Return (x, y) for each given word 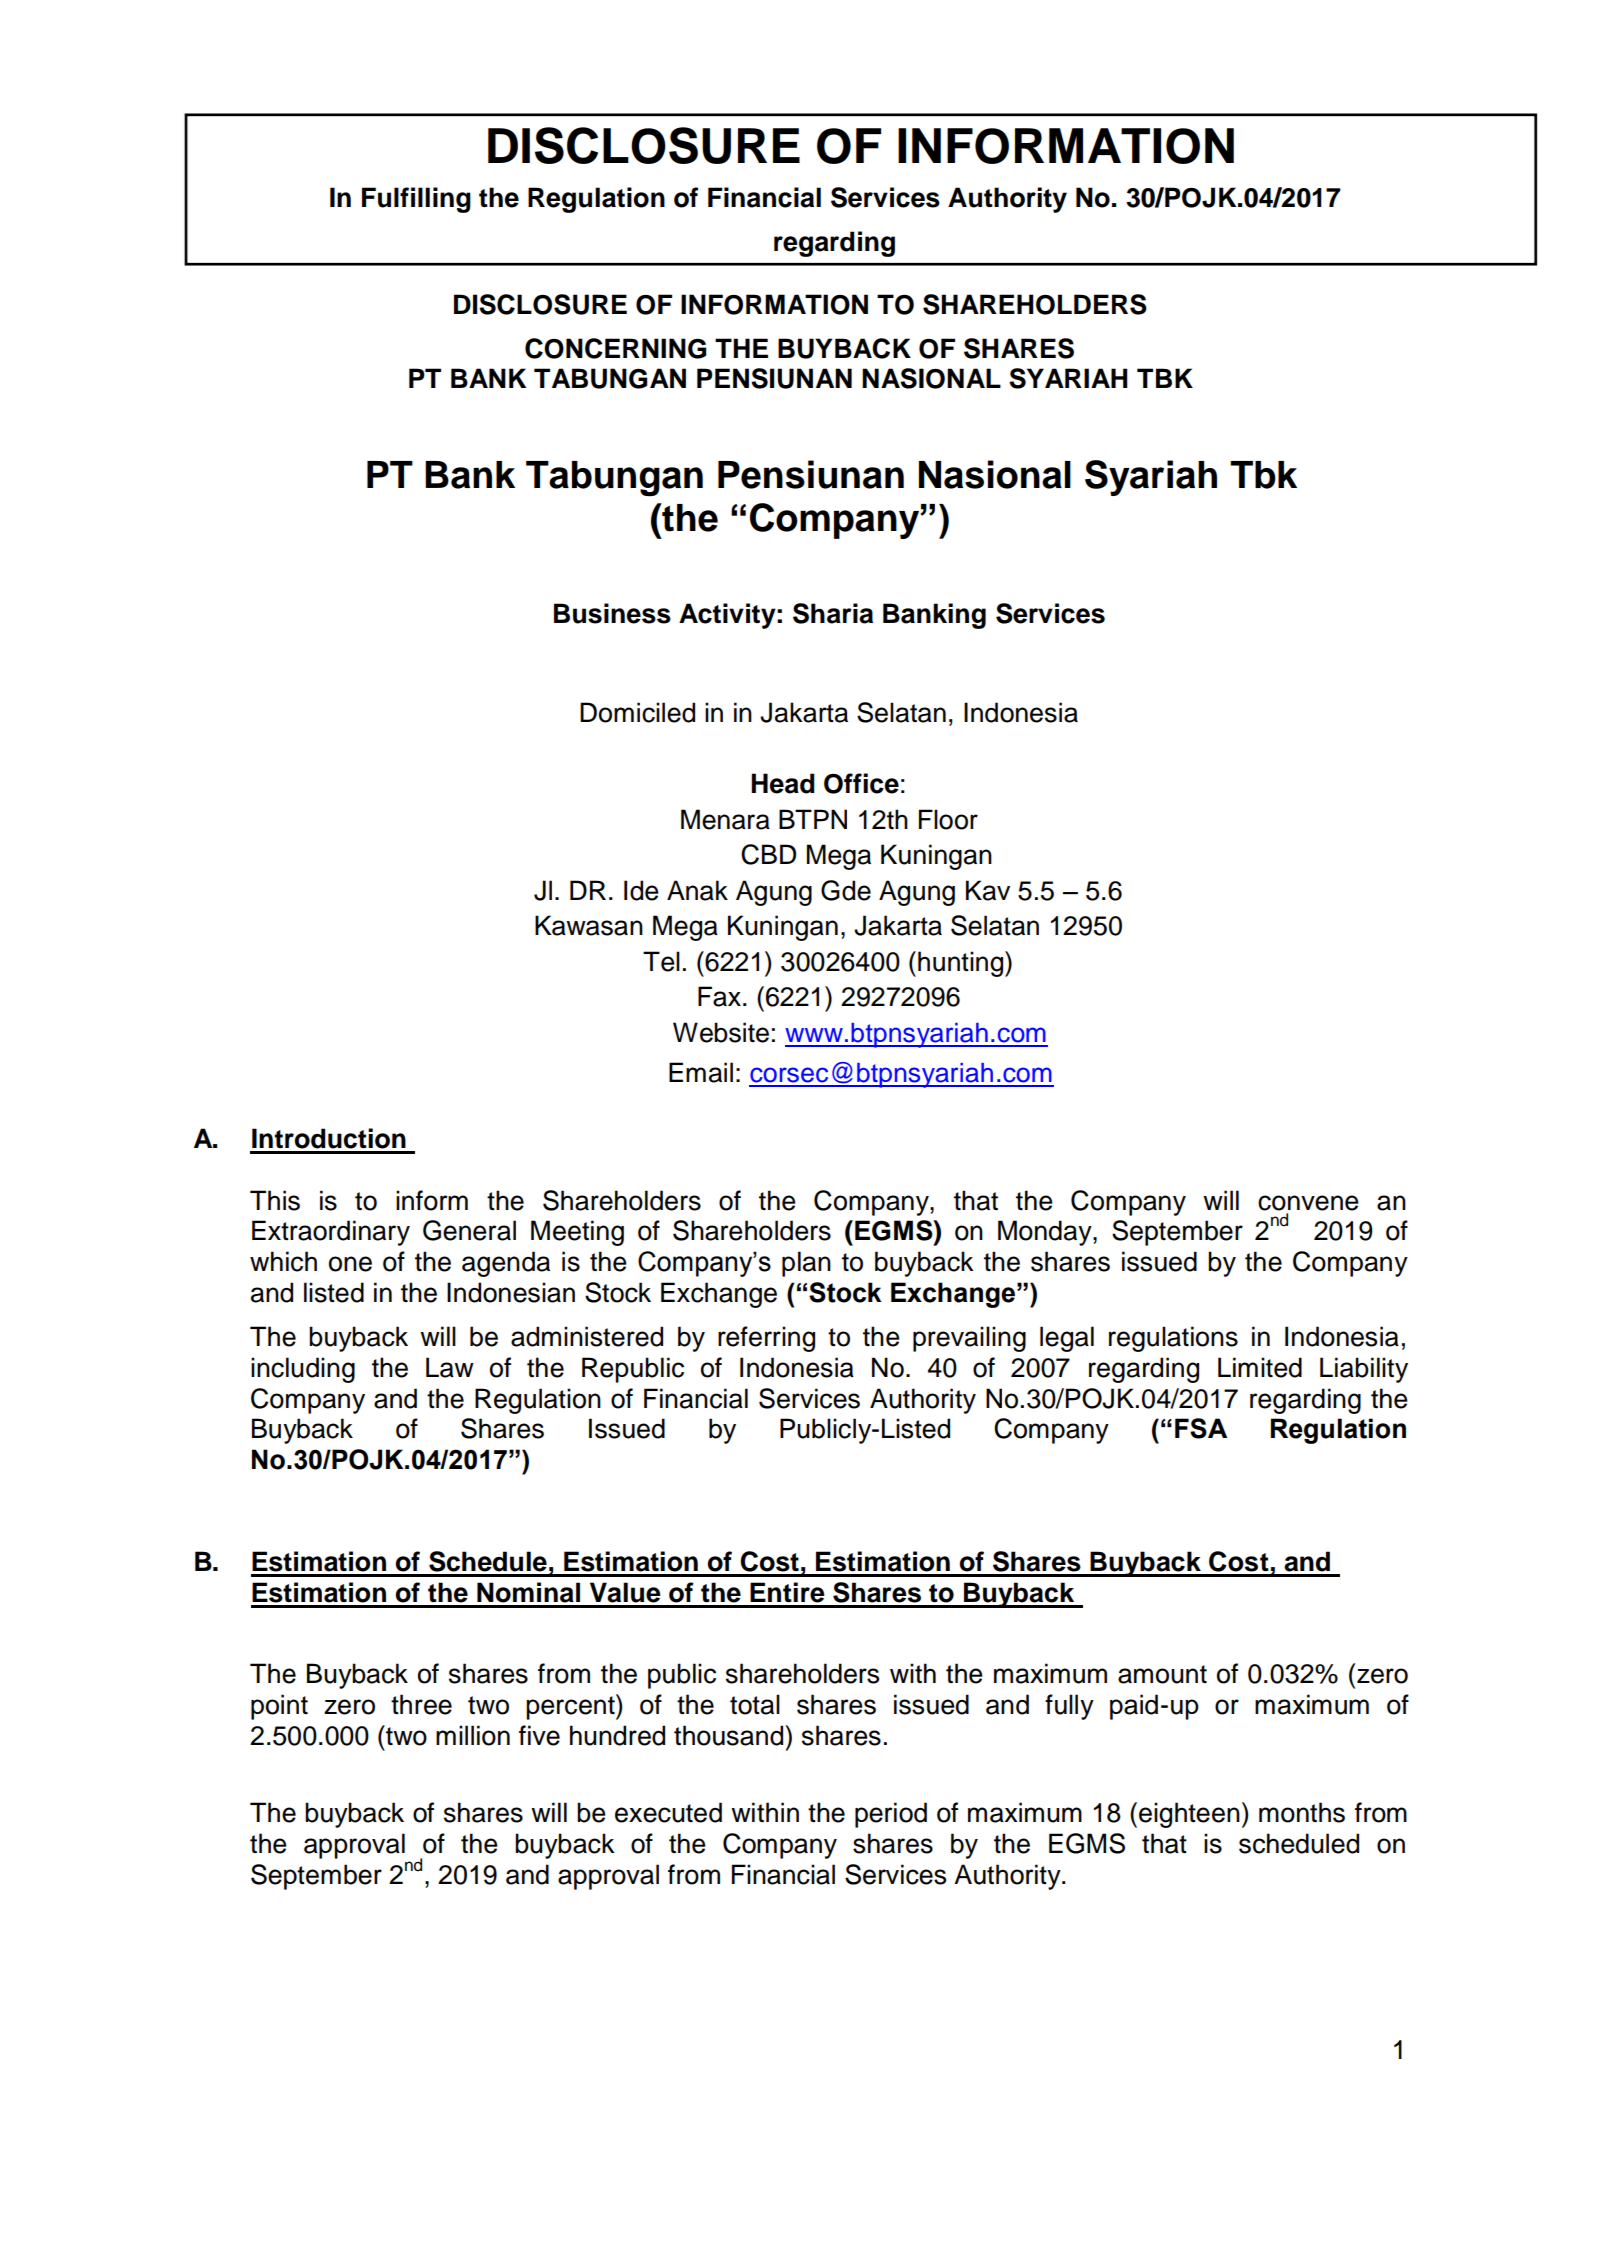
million (473, 1735)
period (891, 1815)
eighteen (1189, 1815)
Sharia (833, 613)
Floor (948, 819)
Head (783, 783)
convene (1308, 1203)
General (469, 1230)
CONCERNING (616, 348)
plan (806, 1264)
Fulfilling (416, 200)
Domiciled (637, 712)
